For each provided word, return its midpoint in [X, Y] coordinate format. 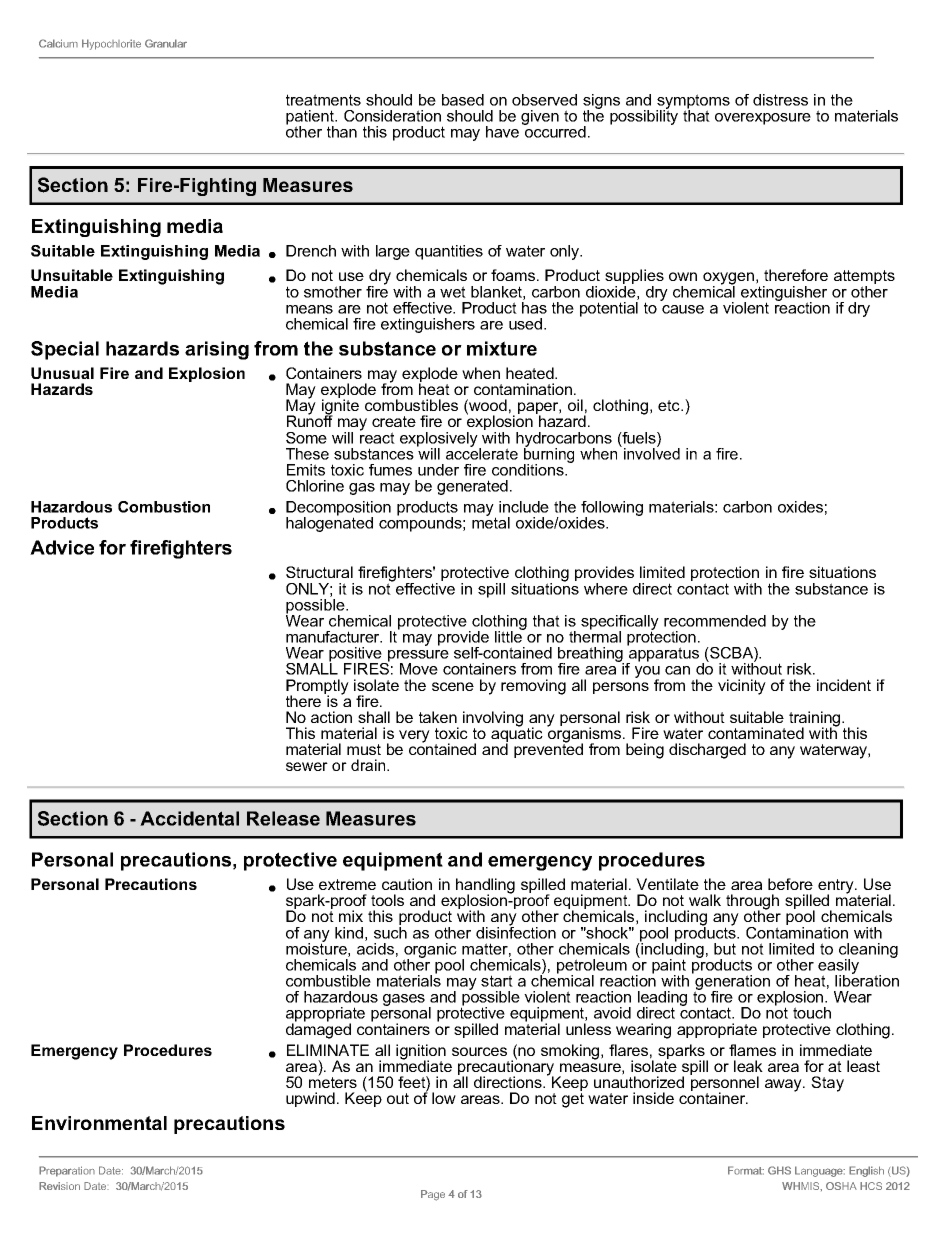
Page [433, 1195]
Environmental [99, 1123]
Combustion [164, 507]
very [414, 736]
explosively [440, 440]
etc [670, 405]
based [463, 100]
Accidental [189, 818]
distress [780, 100]
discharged [707, 751]
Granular [166, 43]
